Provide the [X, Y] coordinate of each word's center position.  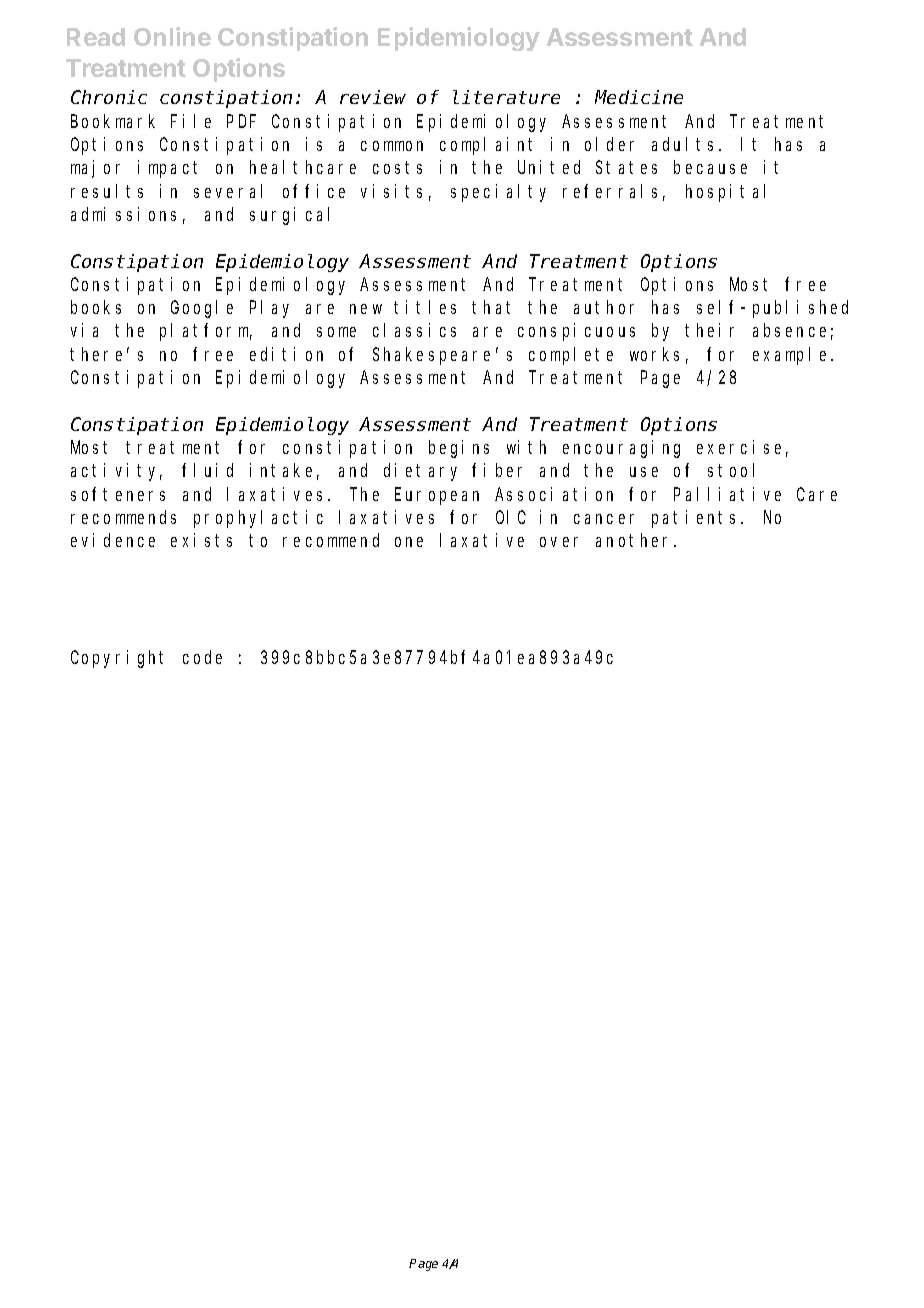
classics [414, 330]
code [202, 657]
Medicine [639, 97]
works [654, 354]
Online [172, 36]
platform [206, 332]
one [409, 542]
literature [506, 97]
